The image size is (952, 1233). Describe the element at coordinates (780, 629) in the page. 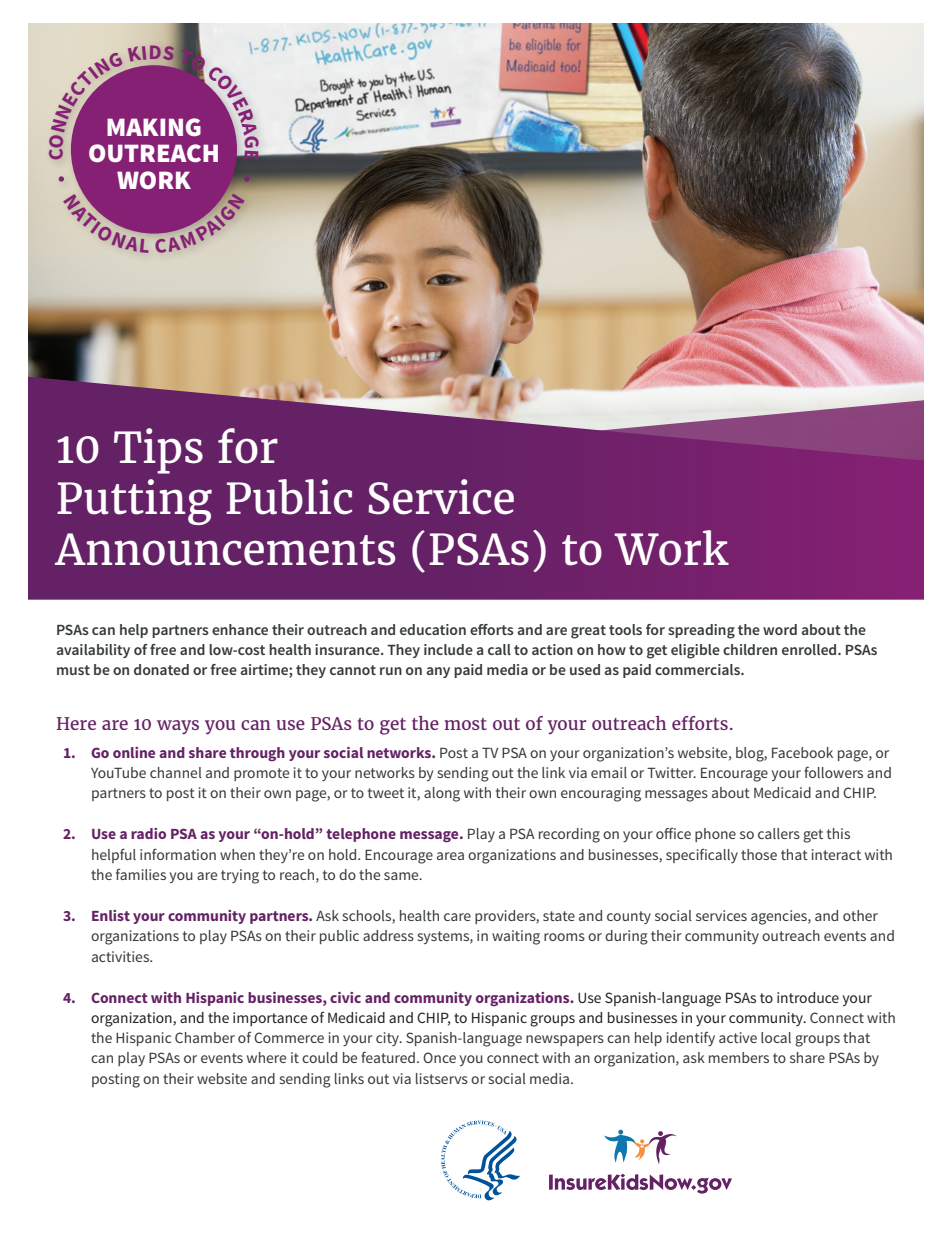

I see `word` at that location.
